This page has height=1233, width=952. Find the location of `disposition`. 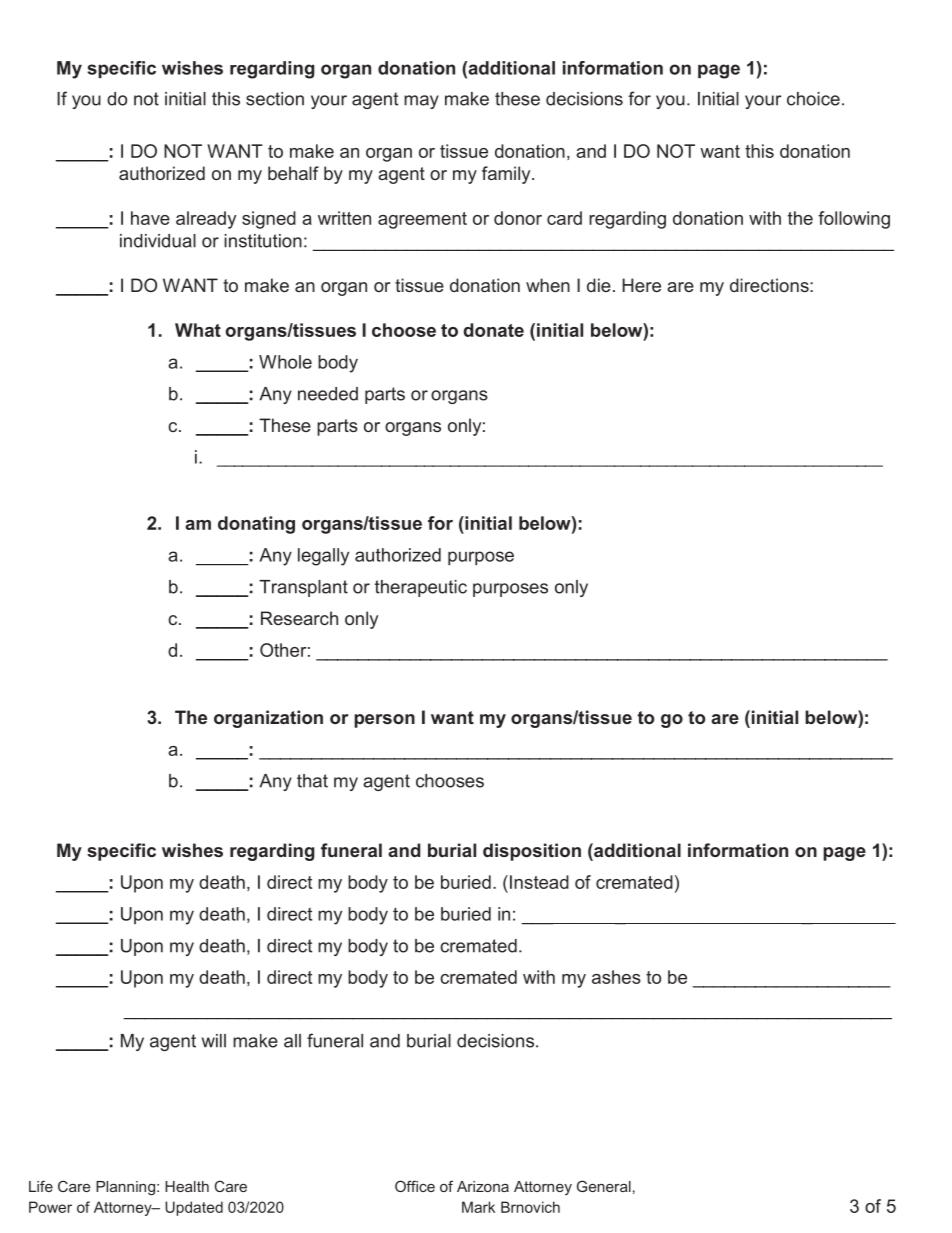

disposition is located at coordinates (532, 852).
